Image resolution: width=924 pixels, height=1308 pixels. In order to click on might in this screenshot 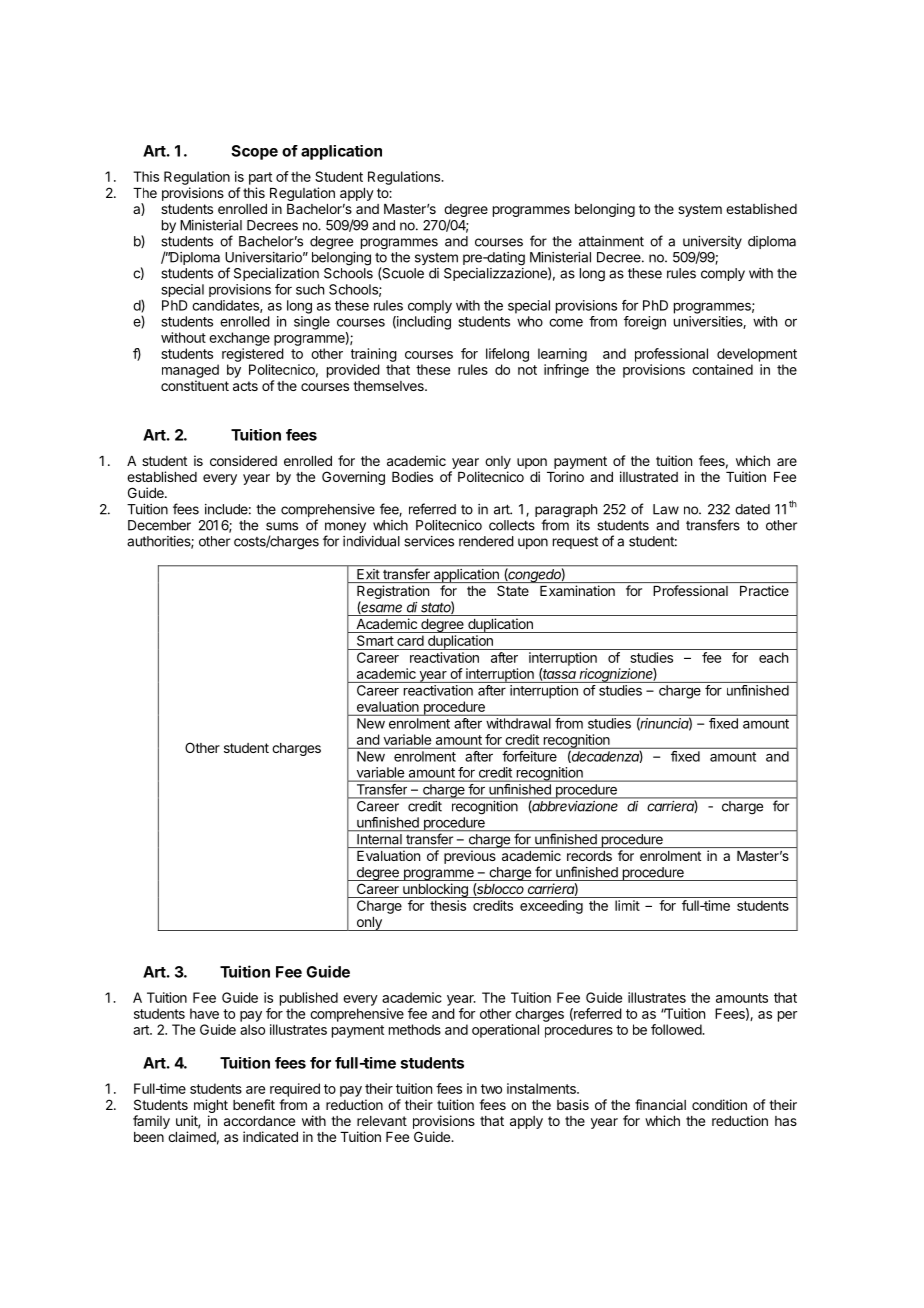, I will do `click(211, 1106)`.
